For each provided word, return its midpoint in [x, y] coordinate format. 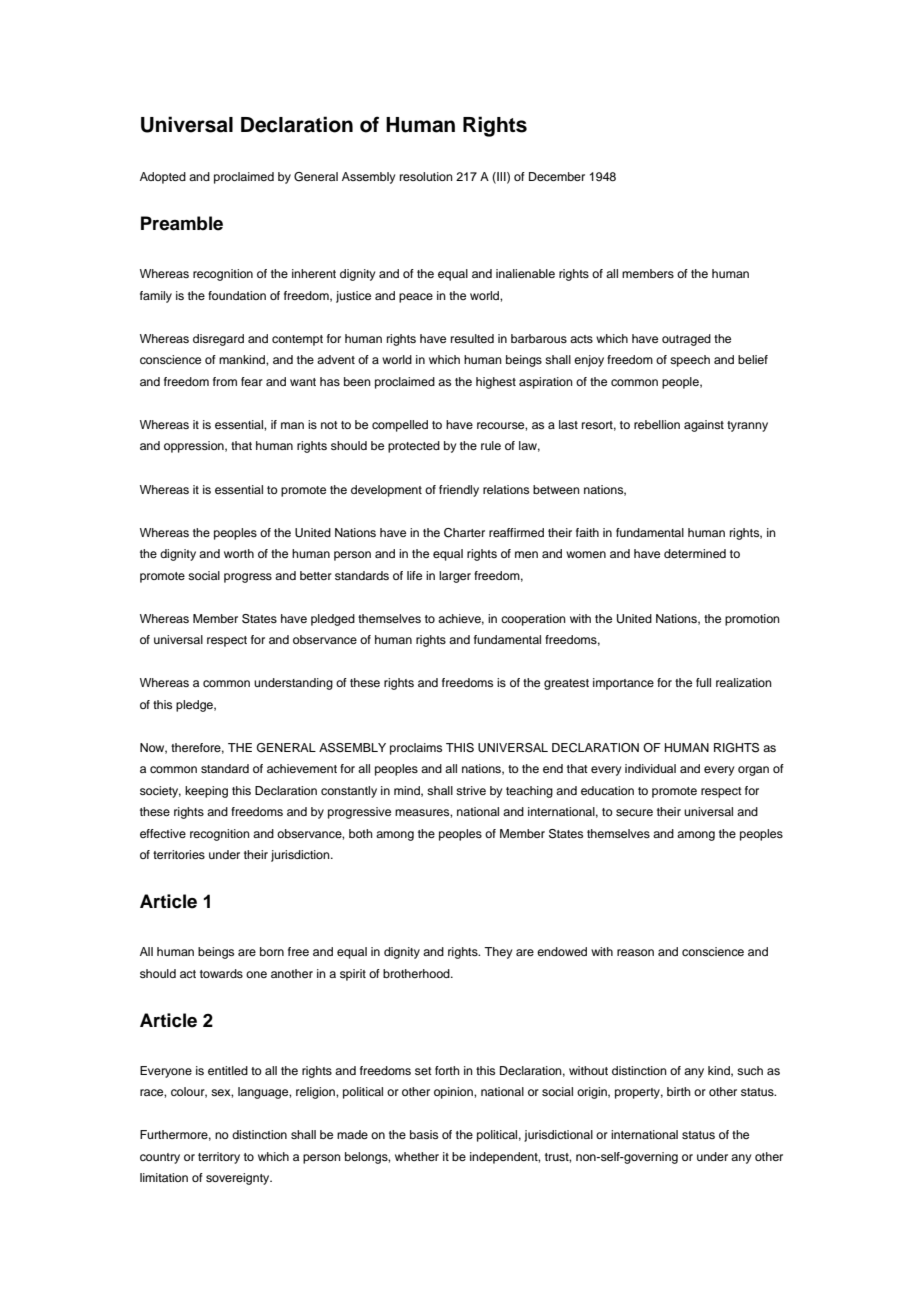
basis [424, 1134]
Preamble [182, 223]
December [557, 176]
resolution [426, 176]
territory [219, 1158]
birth [679, 1091]
